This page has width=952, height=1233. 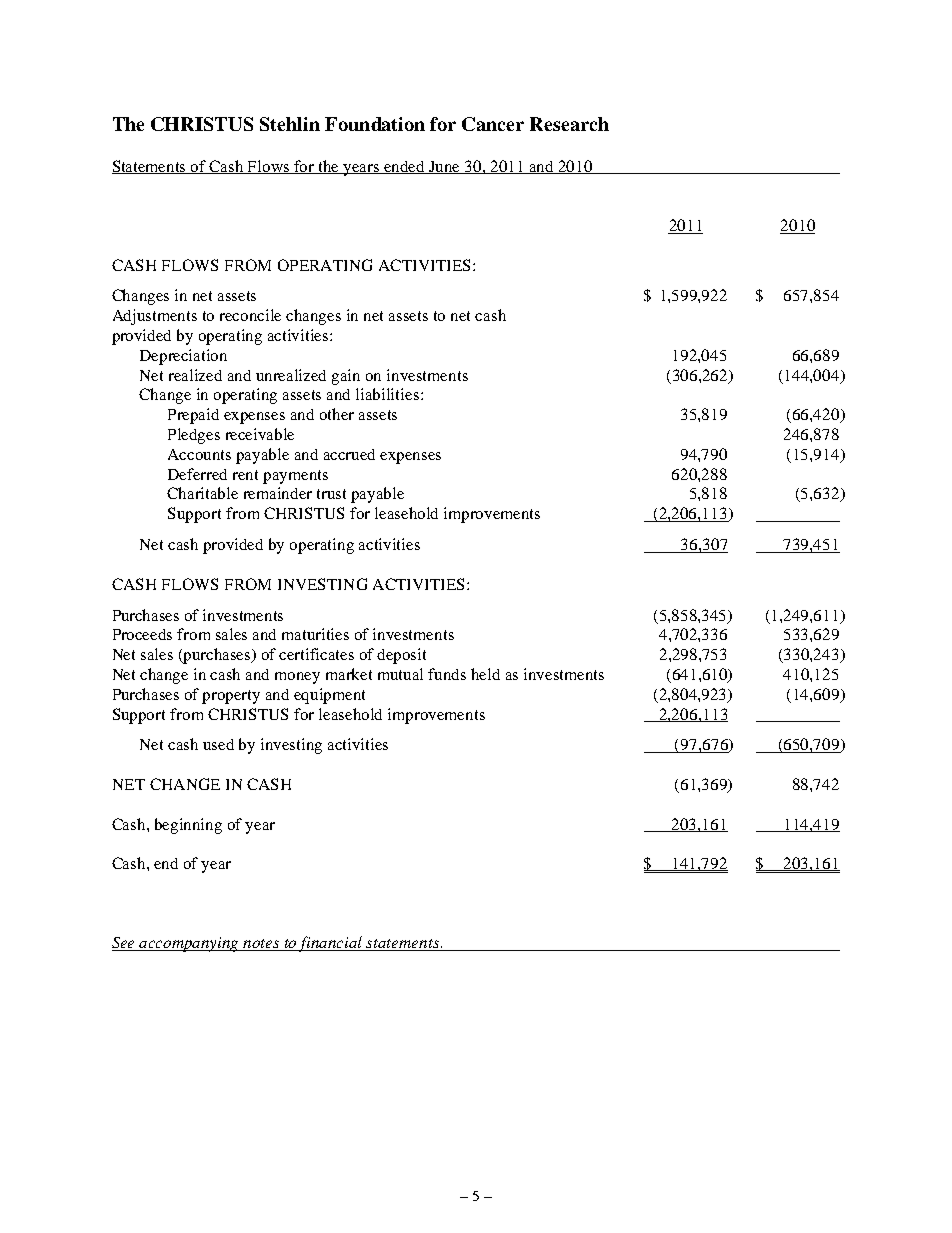 I want to click on trust, so click(x=331, y=494).
